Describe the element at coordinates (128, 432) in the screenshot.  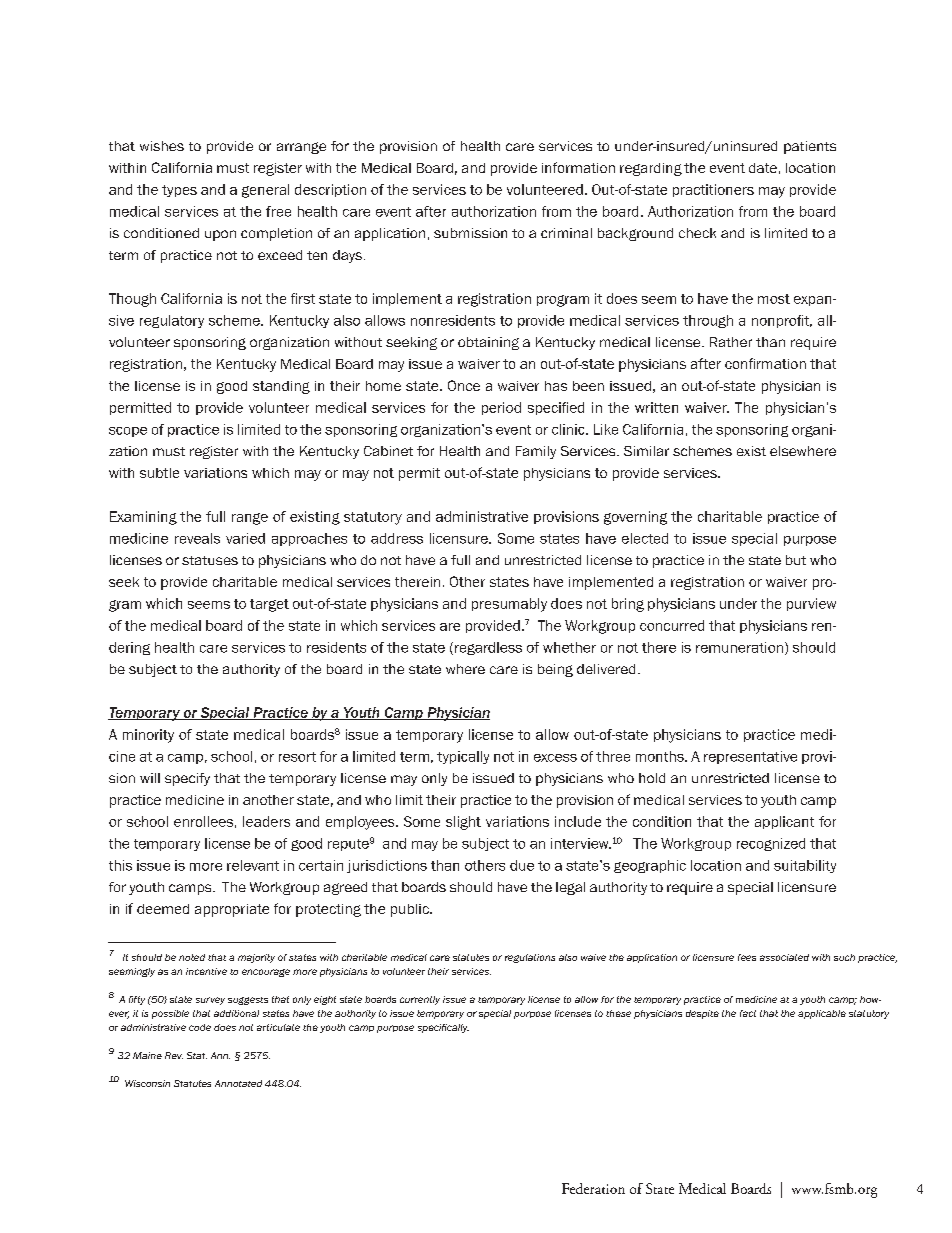
I see `scope` at that location.
